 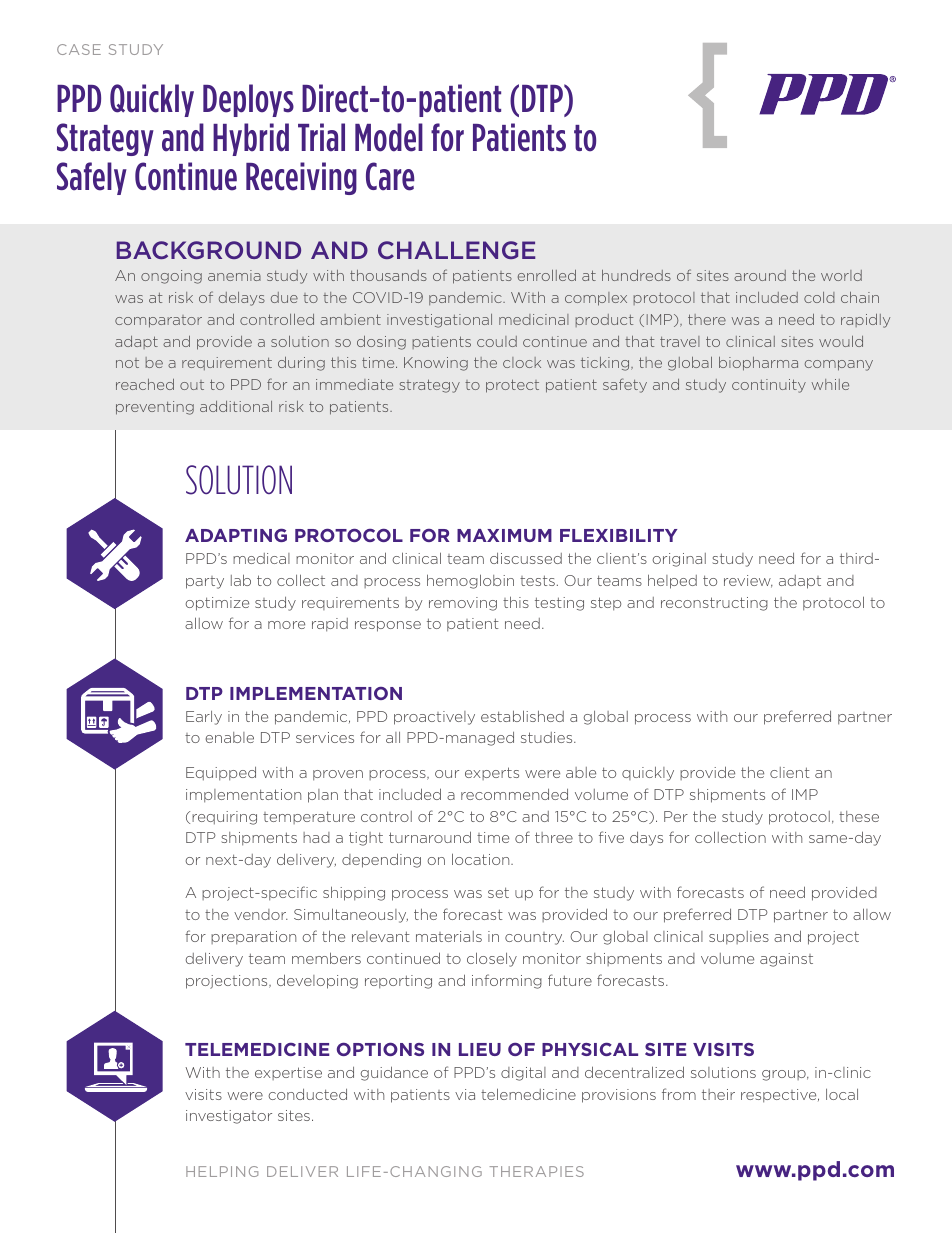 What do you see at coordinates (389, 137) in the screenshot?
I see `Model` at bounding box center [389, 137].
